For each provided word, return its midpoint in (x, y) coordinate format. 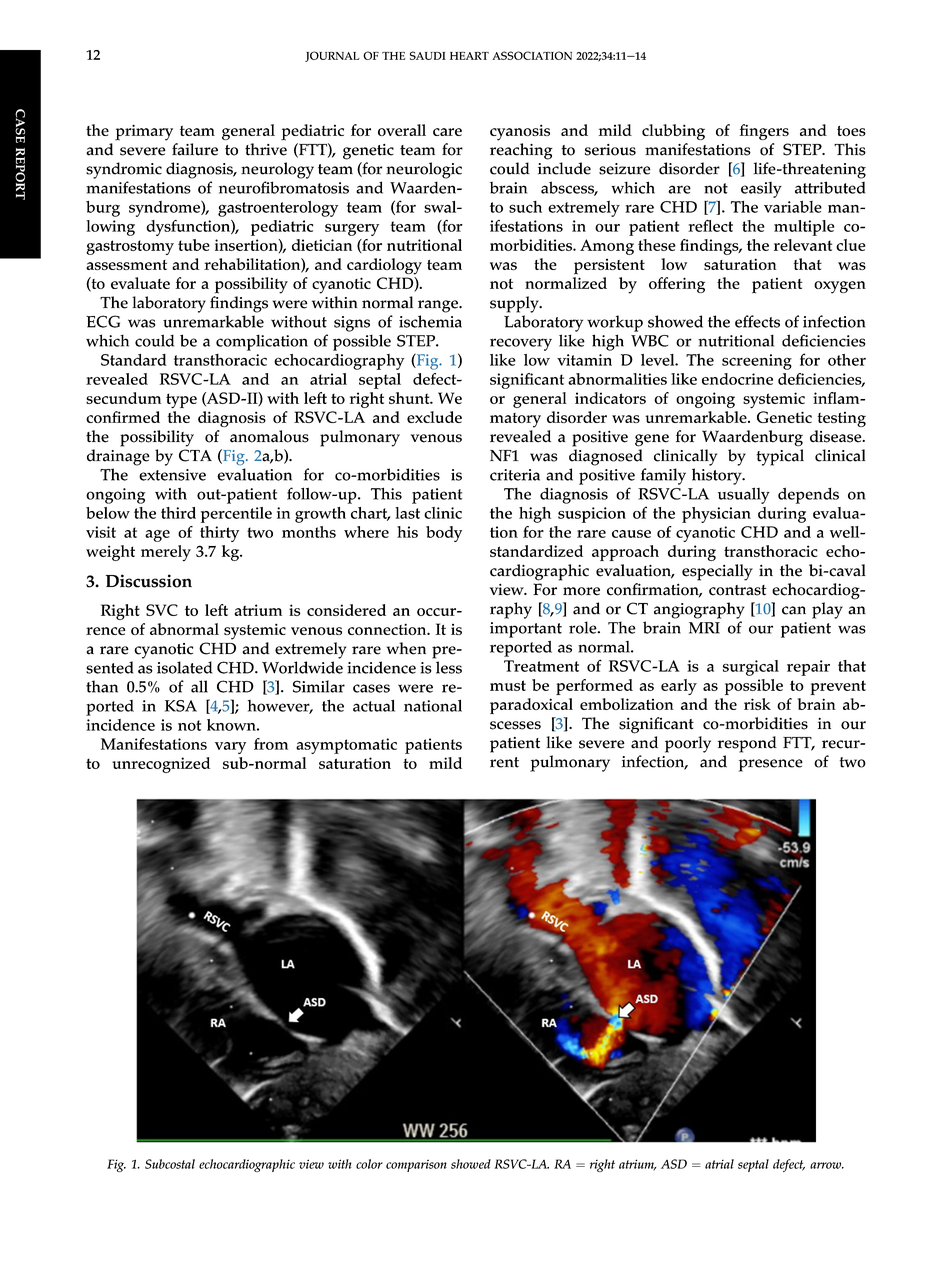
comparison (416, 1165)
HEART (469, 56)
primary (144, 132)
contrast (738, 590)
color (369, 1164)
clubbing (673, 132)
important (526, 630)
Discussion (149, 581)
